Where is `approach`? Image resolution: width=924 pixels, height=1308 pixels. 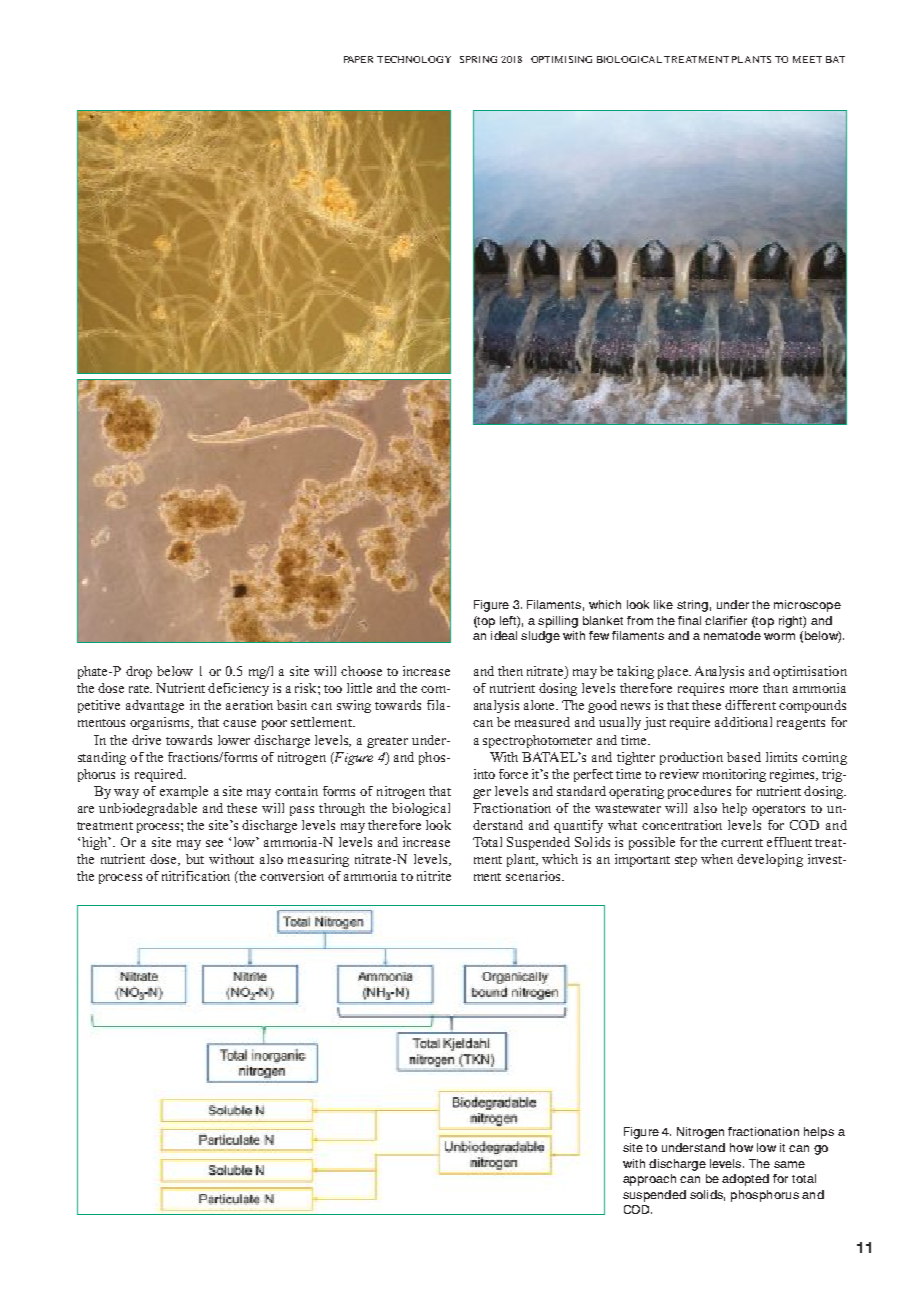
approach is located at coordinates (649, 1180).
